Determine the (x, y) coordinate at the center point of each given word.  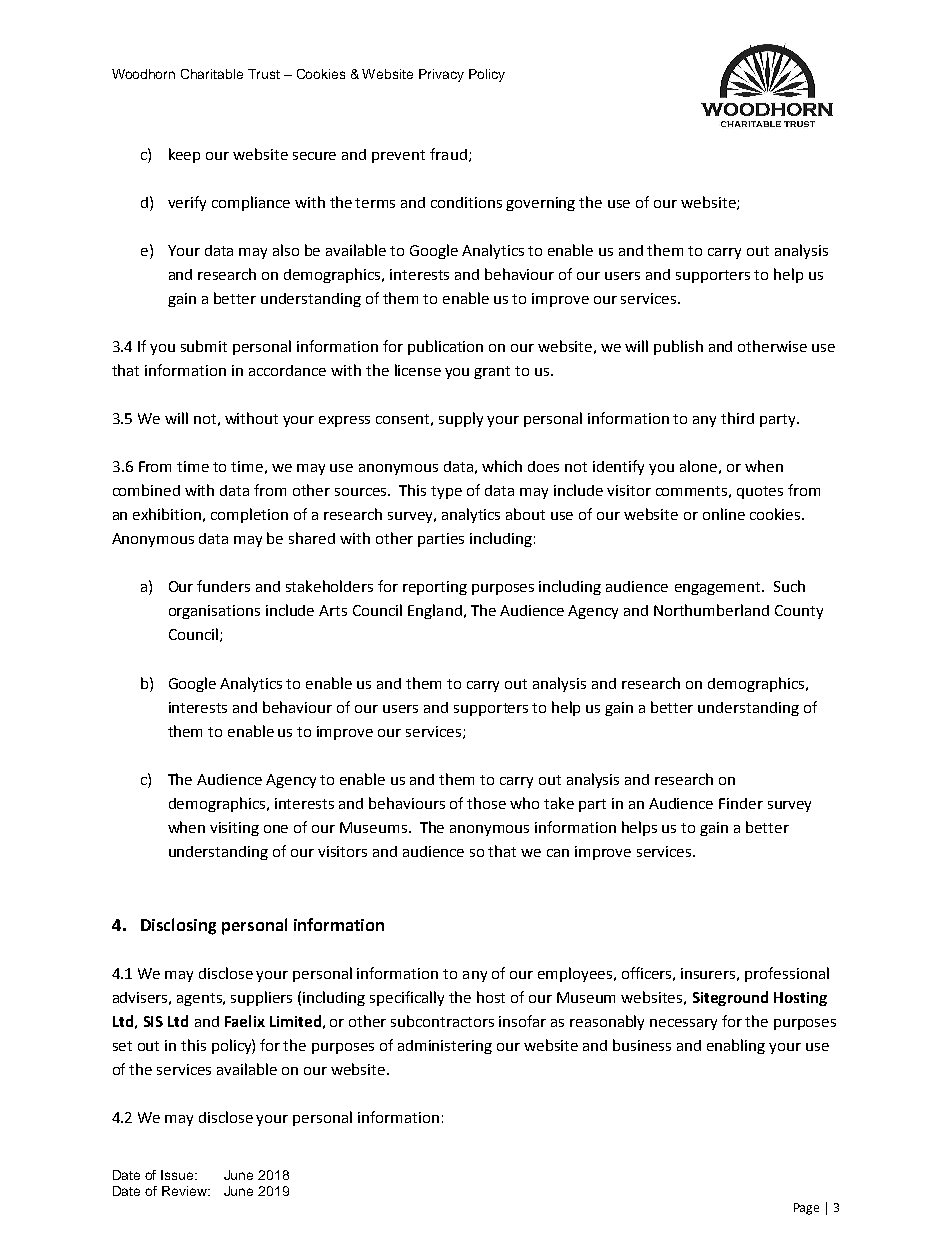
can (558, 853)
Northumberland (711, 610)
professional (787, 974)
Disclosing (178, 926)
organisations (214, 612)
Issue (179, 1175)
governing (540, 204)
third (737, 418)
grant (492, 372)
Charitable (212, 74)
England (435, 611)
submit (204, 346)
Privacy (441, 75)
